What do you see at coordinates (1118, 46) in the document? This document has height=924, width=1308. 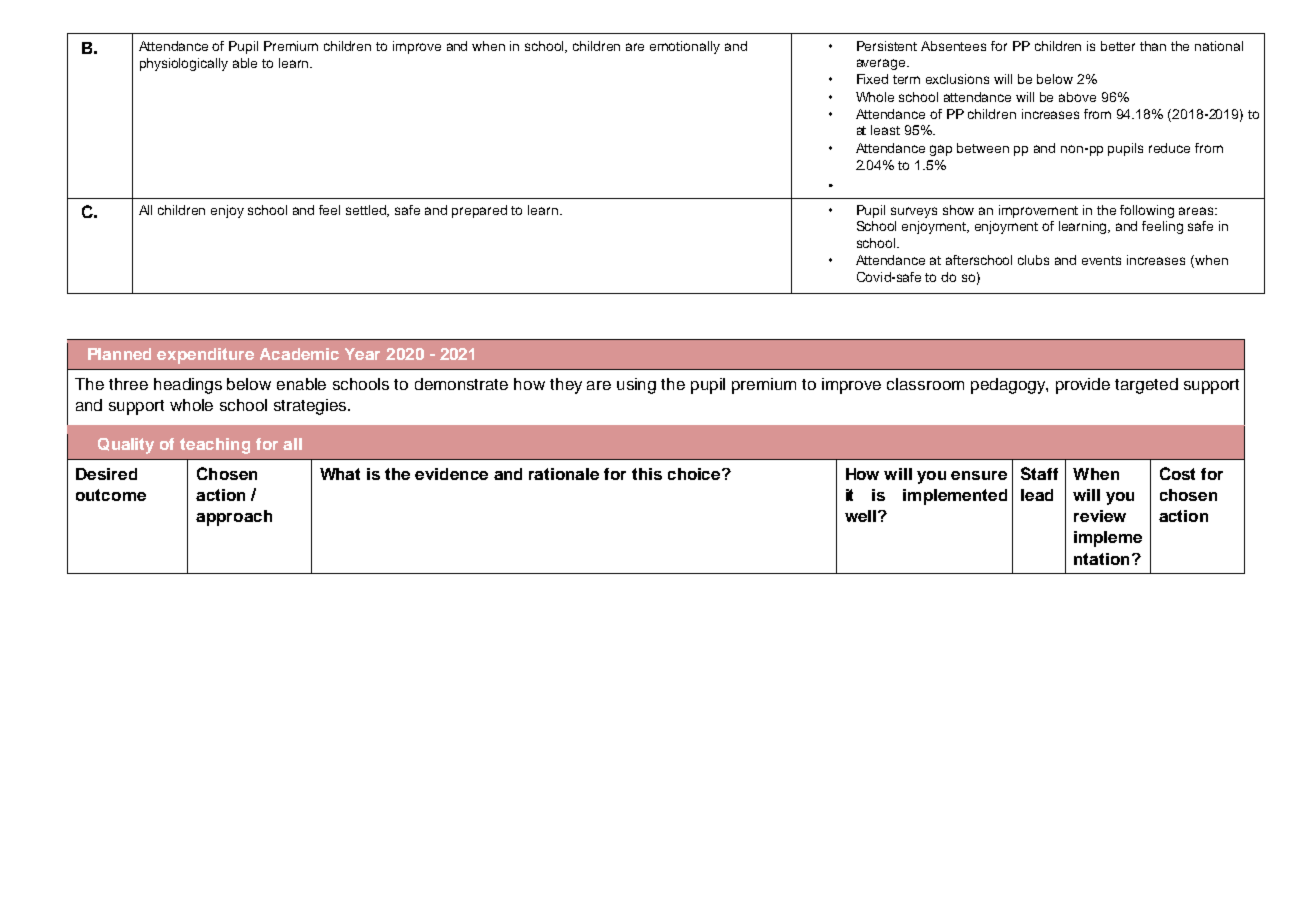 I see `better` at bounding box center [1118, 46].
